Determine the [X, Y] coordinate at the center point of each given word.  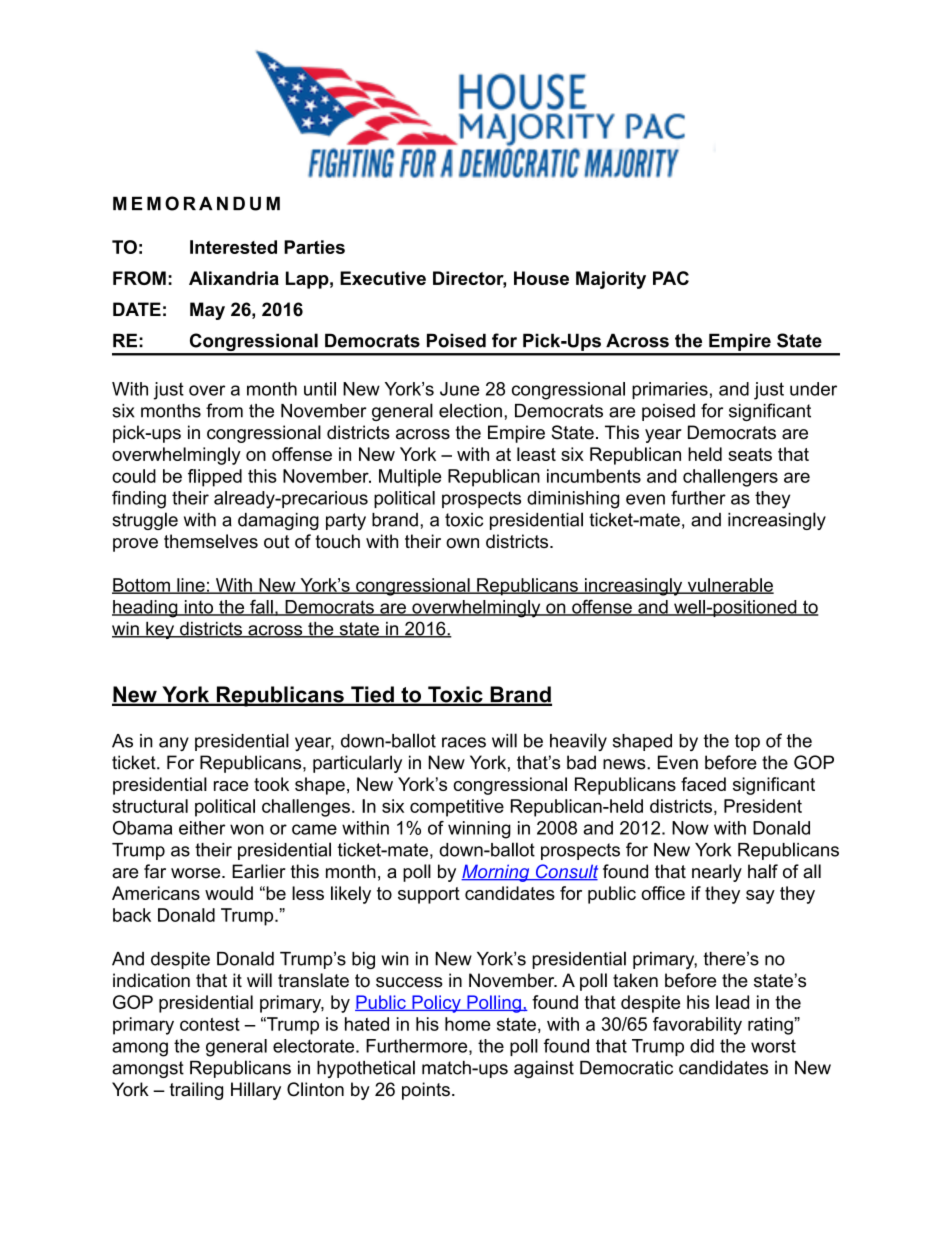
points [426, 1091]
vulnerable [729, 586]
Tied [372, 695]
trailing [196, 1091]
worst [773, 1046]
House [541, 278]
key [160, 630]
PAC [671, 278]
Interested [233, 247]
